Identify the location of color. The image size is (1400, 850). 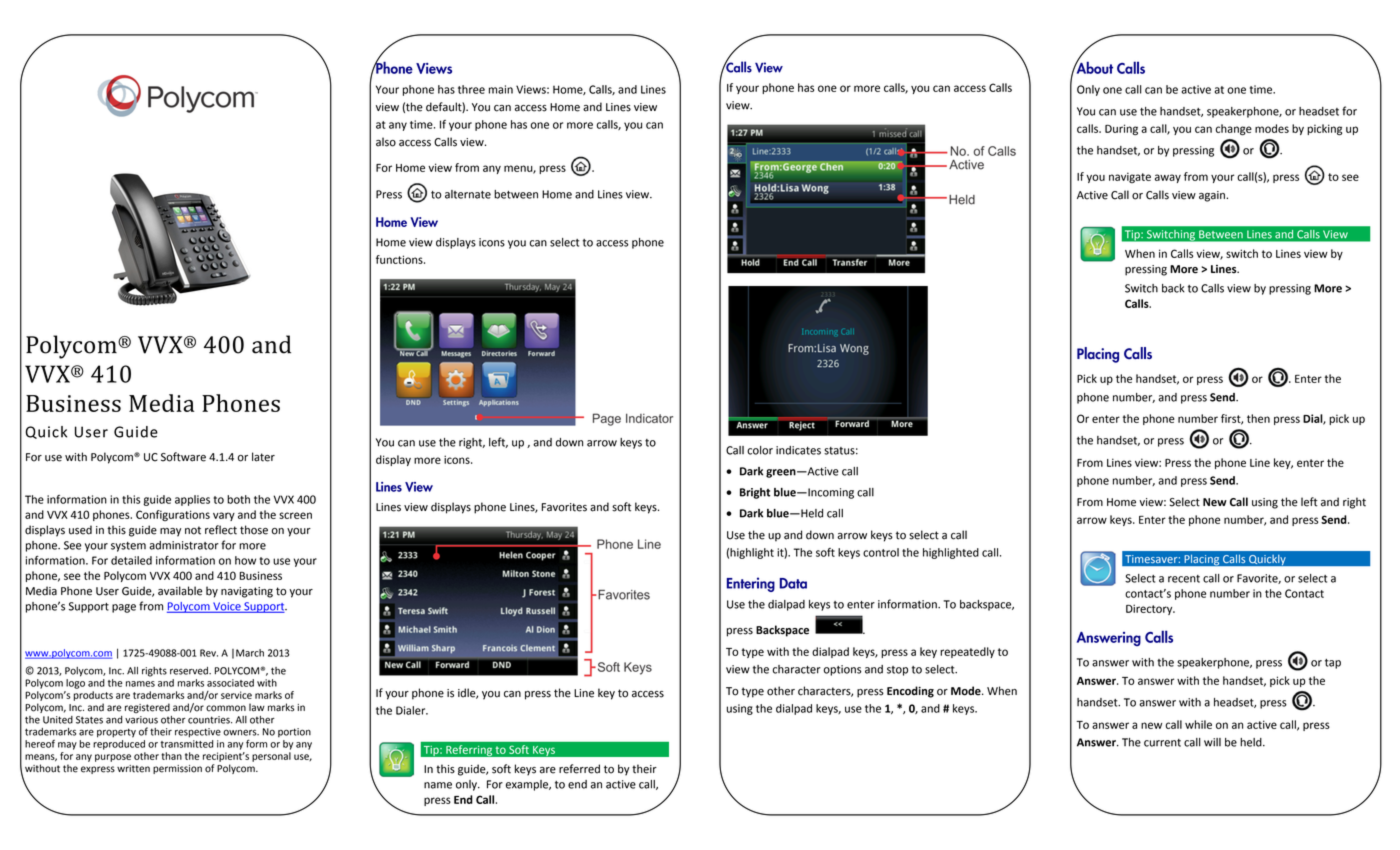
(760, 450).
